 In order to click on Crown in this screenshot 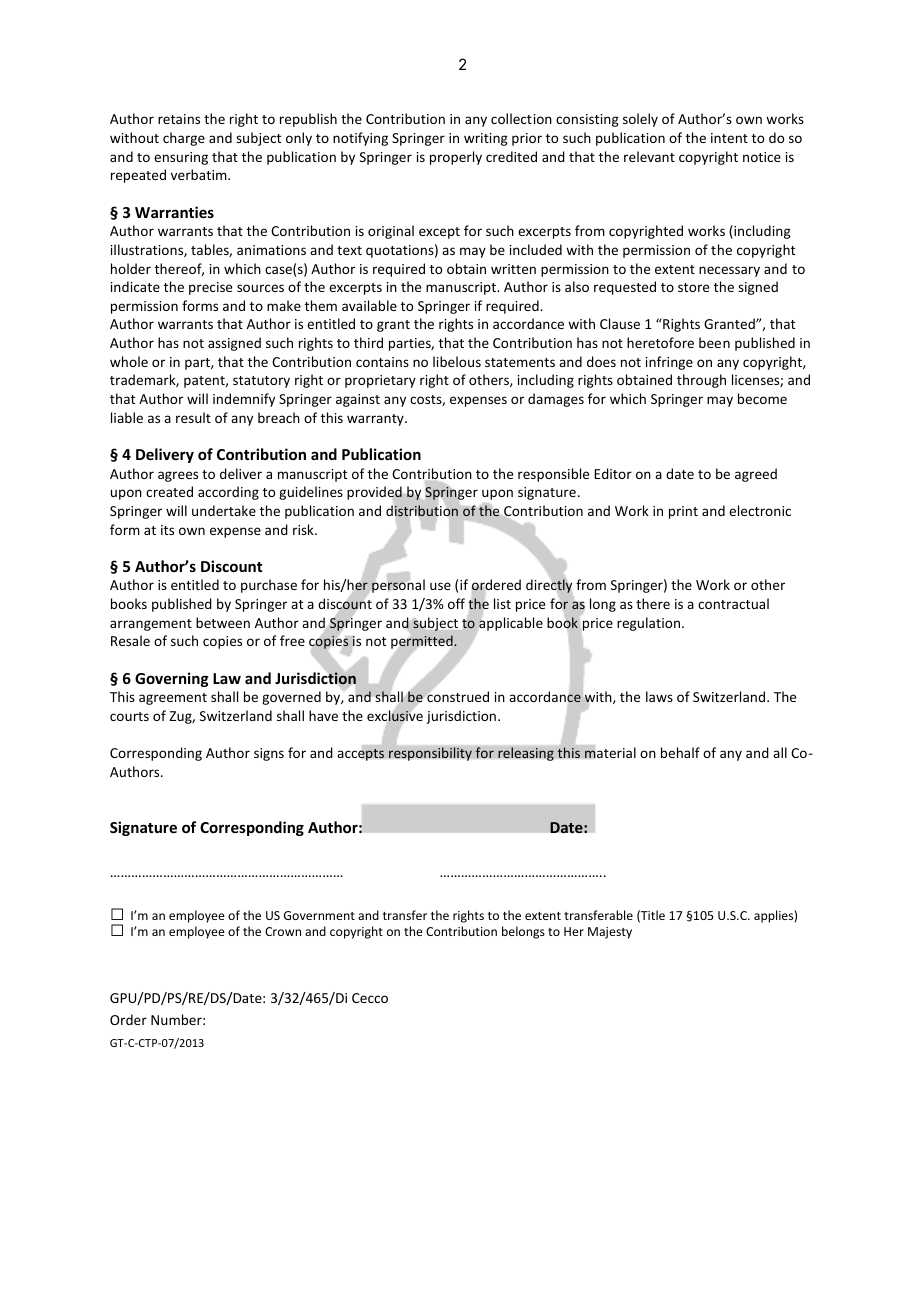, I will do `click(283, 931)`.
